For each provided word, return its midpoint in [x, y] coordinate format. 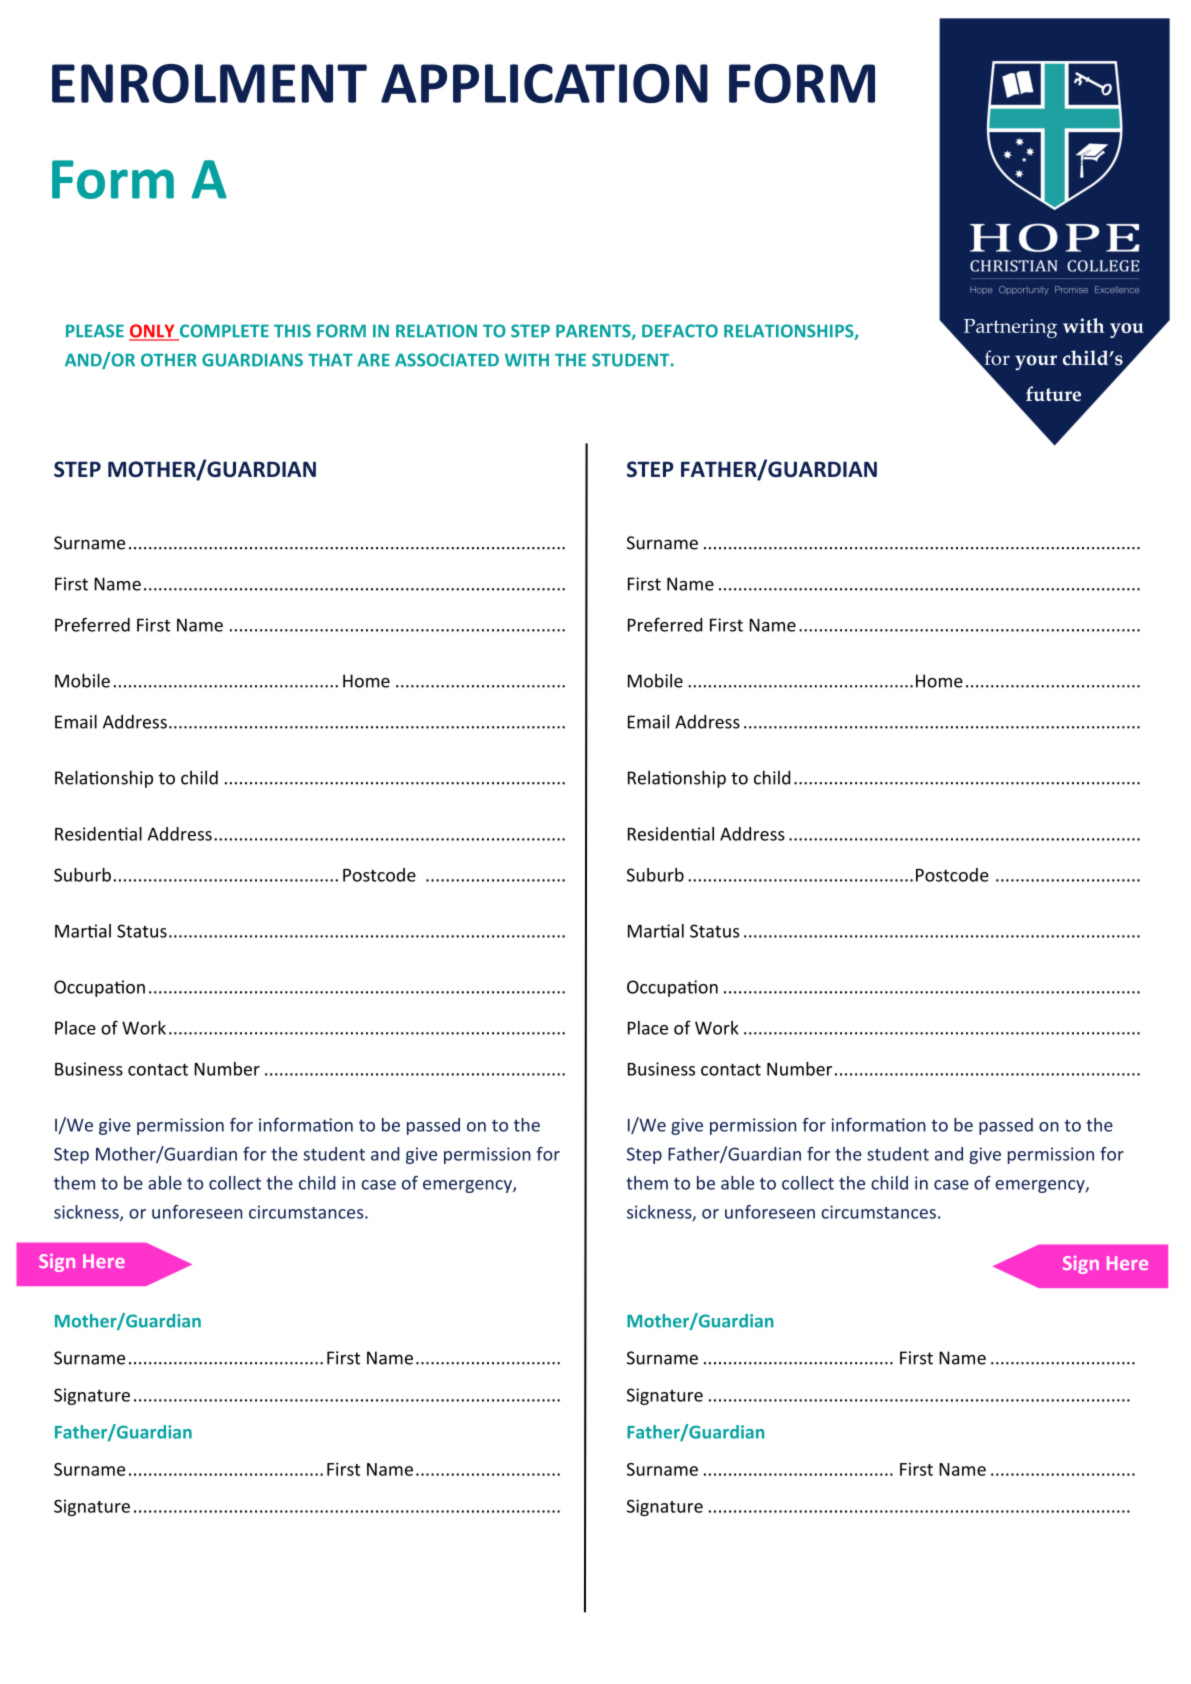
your [1036, 362]
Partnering [1010, 329]
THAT [330, 360]
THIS [292, 331]
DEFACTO [680, 331]
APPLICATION [544, 83]
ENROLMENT [209, 83]
